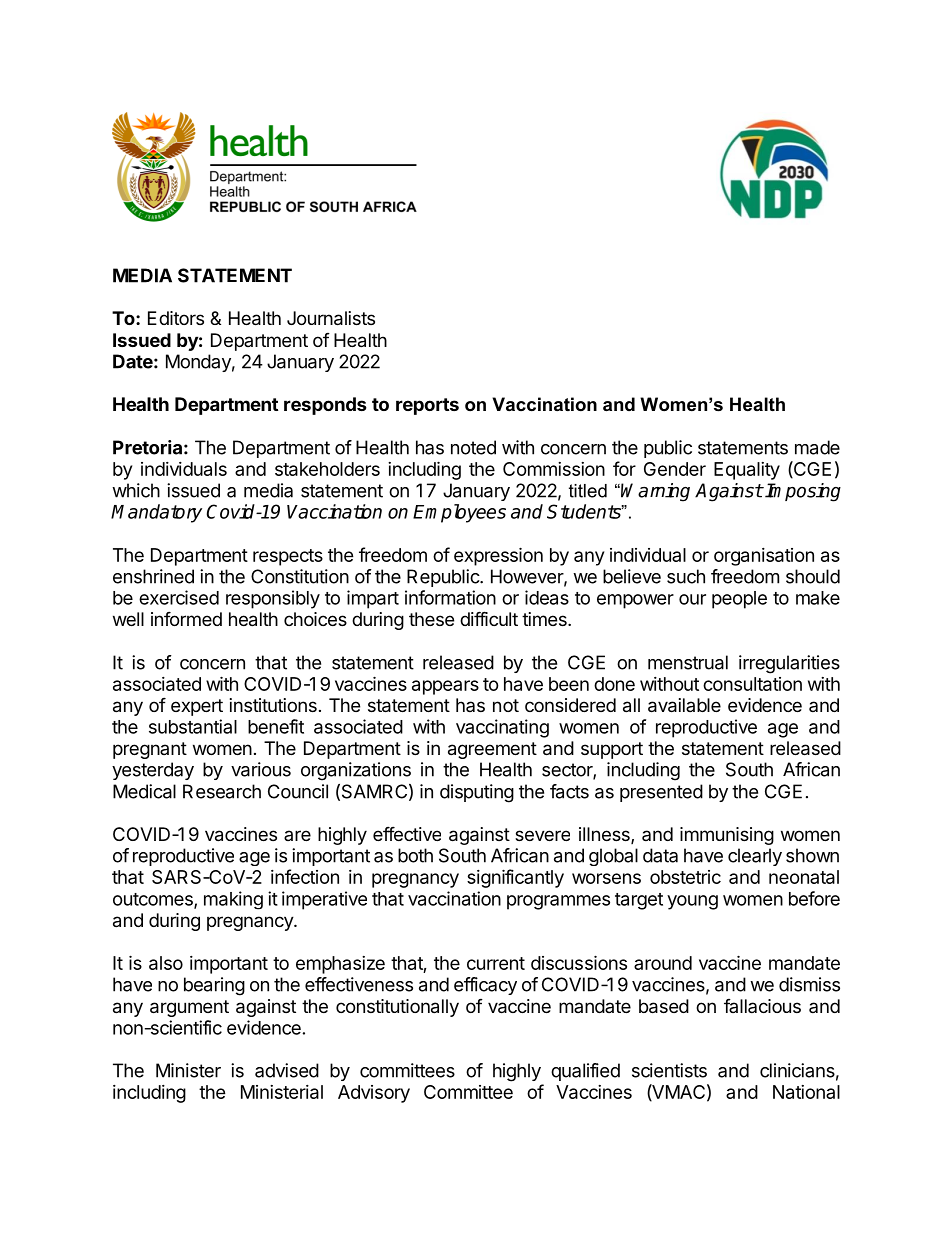  Describe the element at coordinates (445, 687) in the screenshot. I see `appears` at that location.
